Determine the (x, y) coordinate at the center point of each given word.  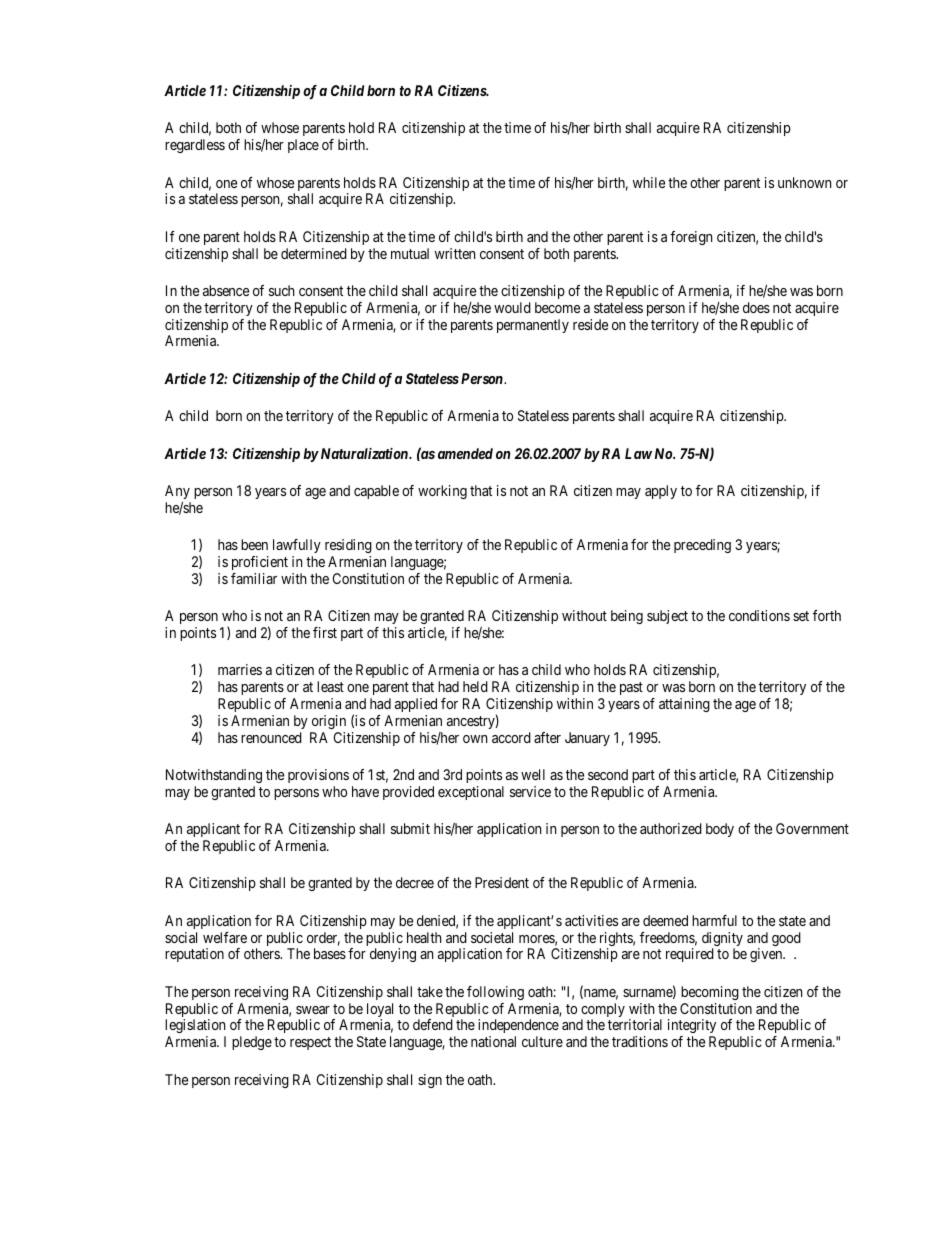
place (303, 146)
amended (465, 453)
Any (177, 492)
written (455, 253)
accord (511, 737)
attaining (684, 705)
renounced (271, 737)
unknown (804, 182)
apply (661, 492)
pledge (252, 1043)
